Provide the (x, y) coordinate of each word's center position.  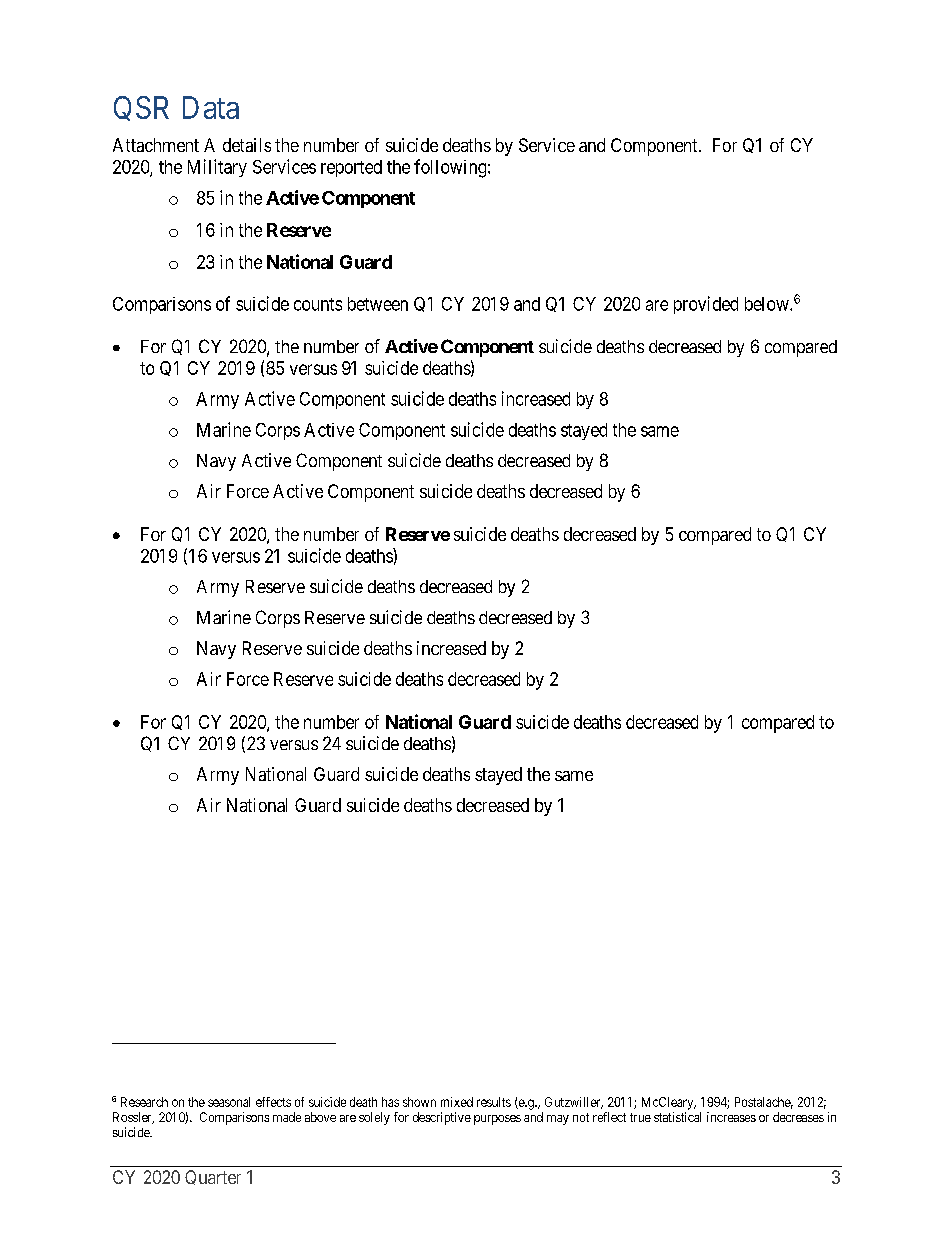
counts (318, 304)
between (378, 304)
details (247, 145)
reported (351, 168)
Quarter (213, 1177)
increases (731, 1117)
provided (706, 305)
